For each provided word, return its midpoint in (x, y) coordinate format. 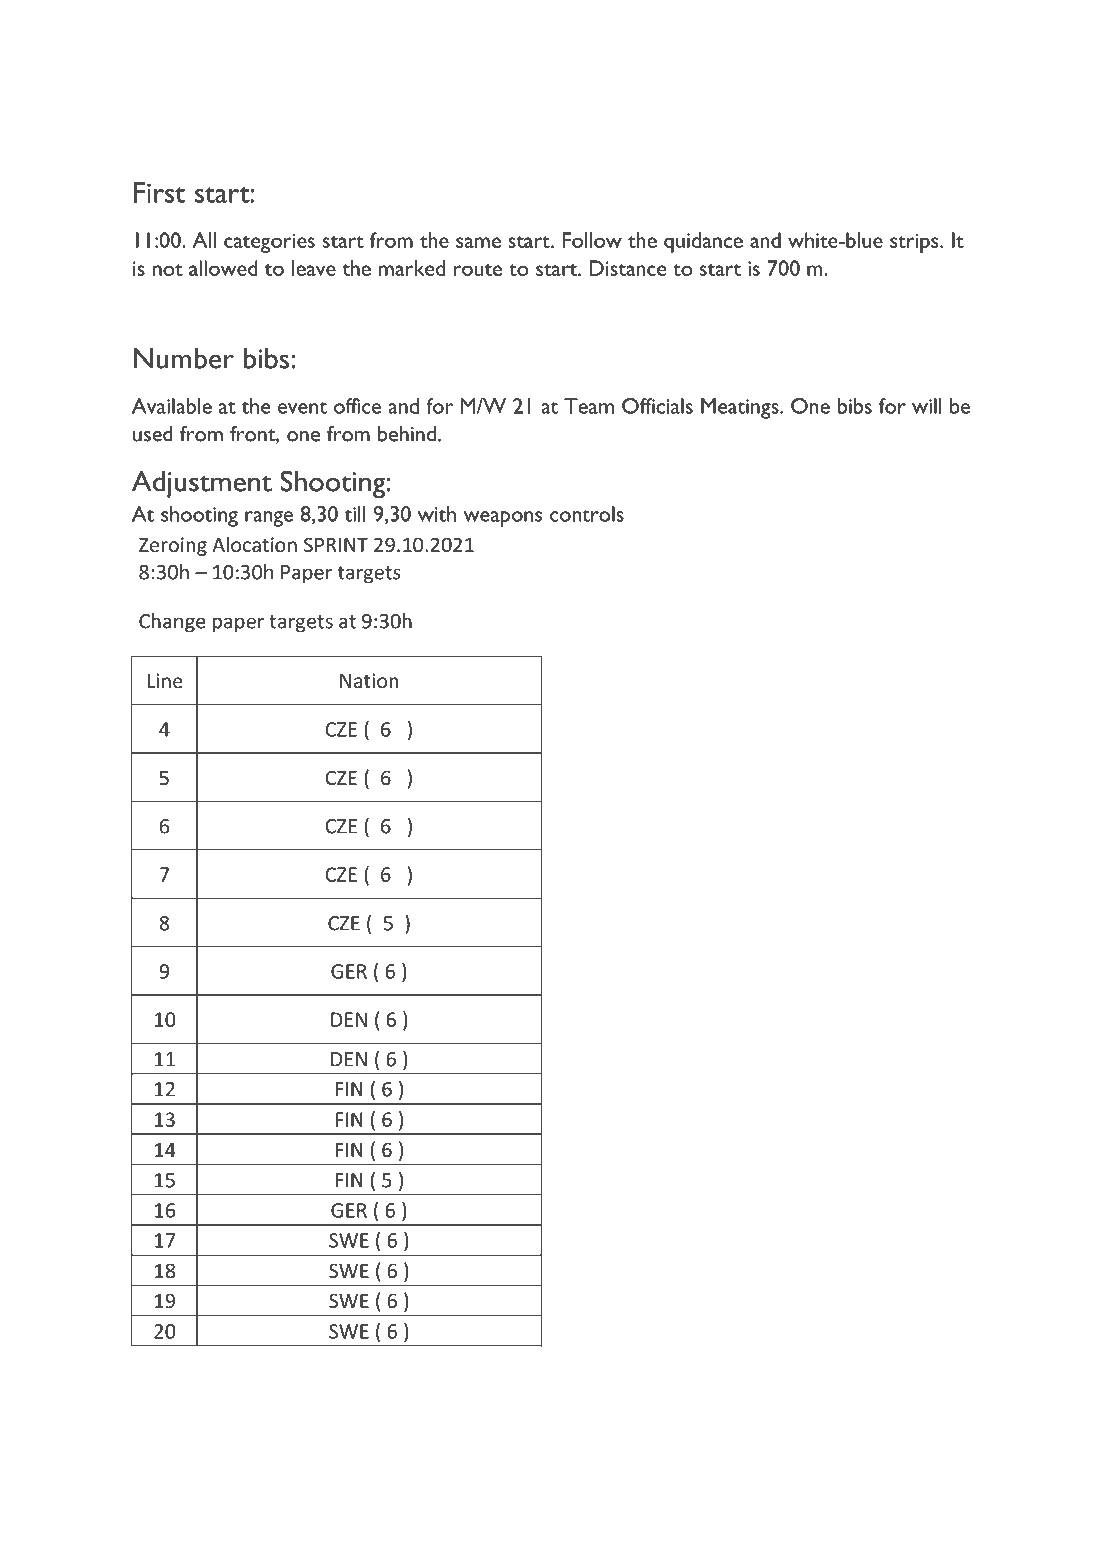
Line (165, 680)
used (153, 434)
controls (587, 514)
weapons (502, 519)
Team (589, 406)
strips (915, 243)
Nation (369, 680)
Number (184, 358)
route (478, 270)
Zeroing (173, 546)
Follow (592, 240)
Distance (627, 268)
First (159, 192)
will (926, 406)
